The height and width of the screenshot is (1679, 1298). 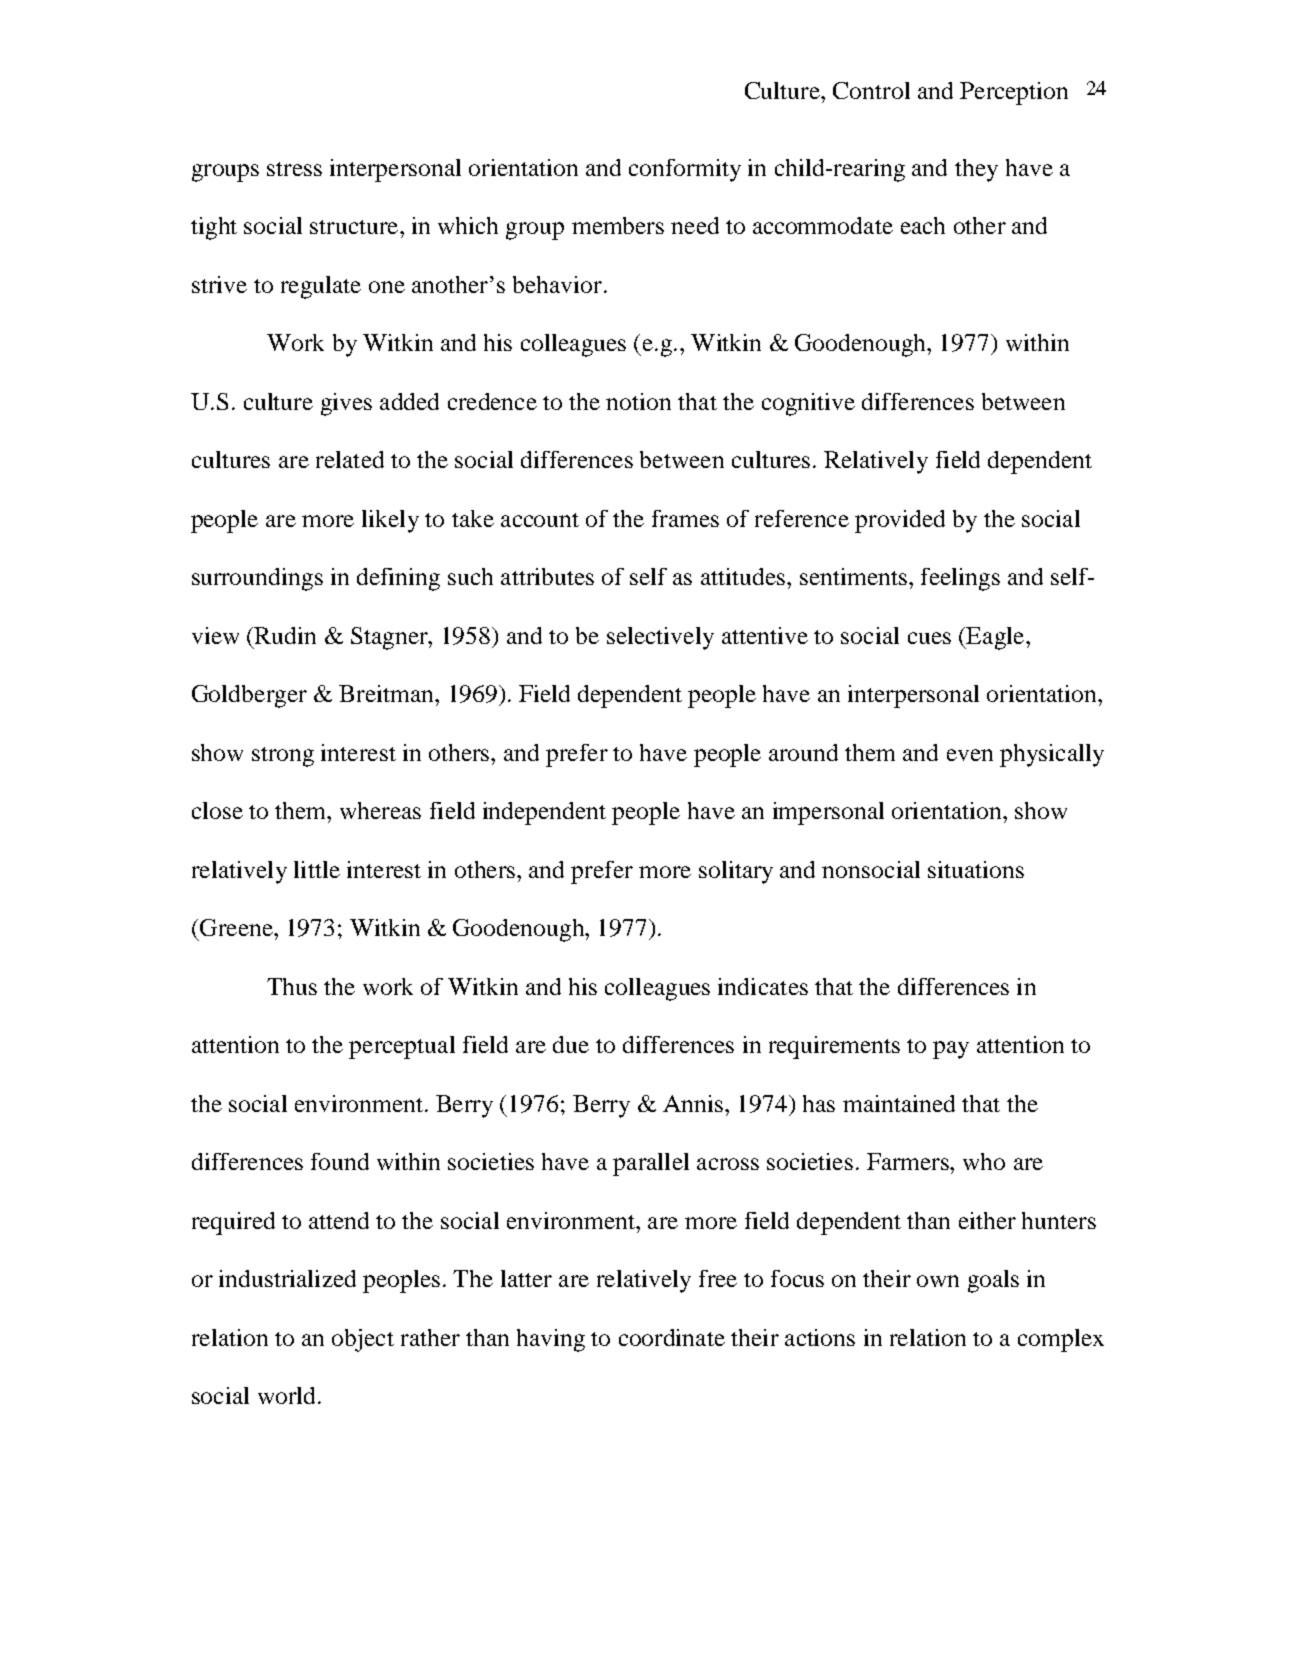 What do you see at coordinates (660, 638) in the screenshot?
I see `selectively` at bounding box center [660, 638].
